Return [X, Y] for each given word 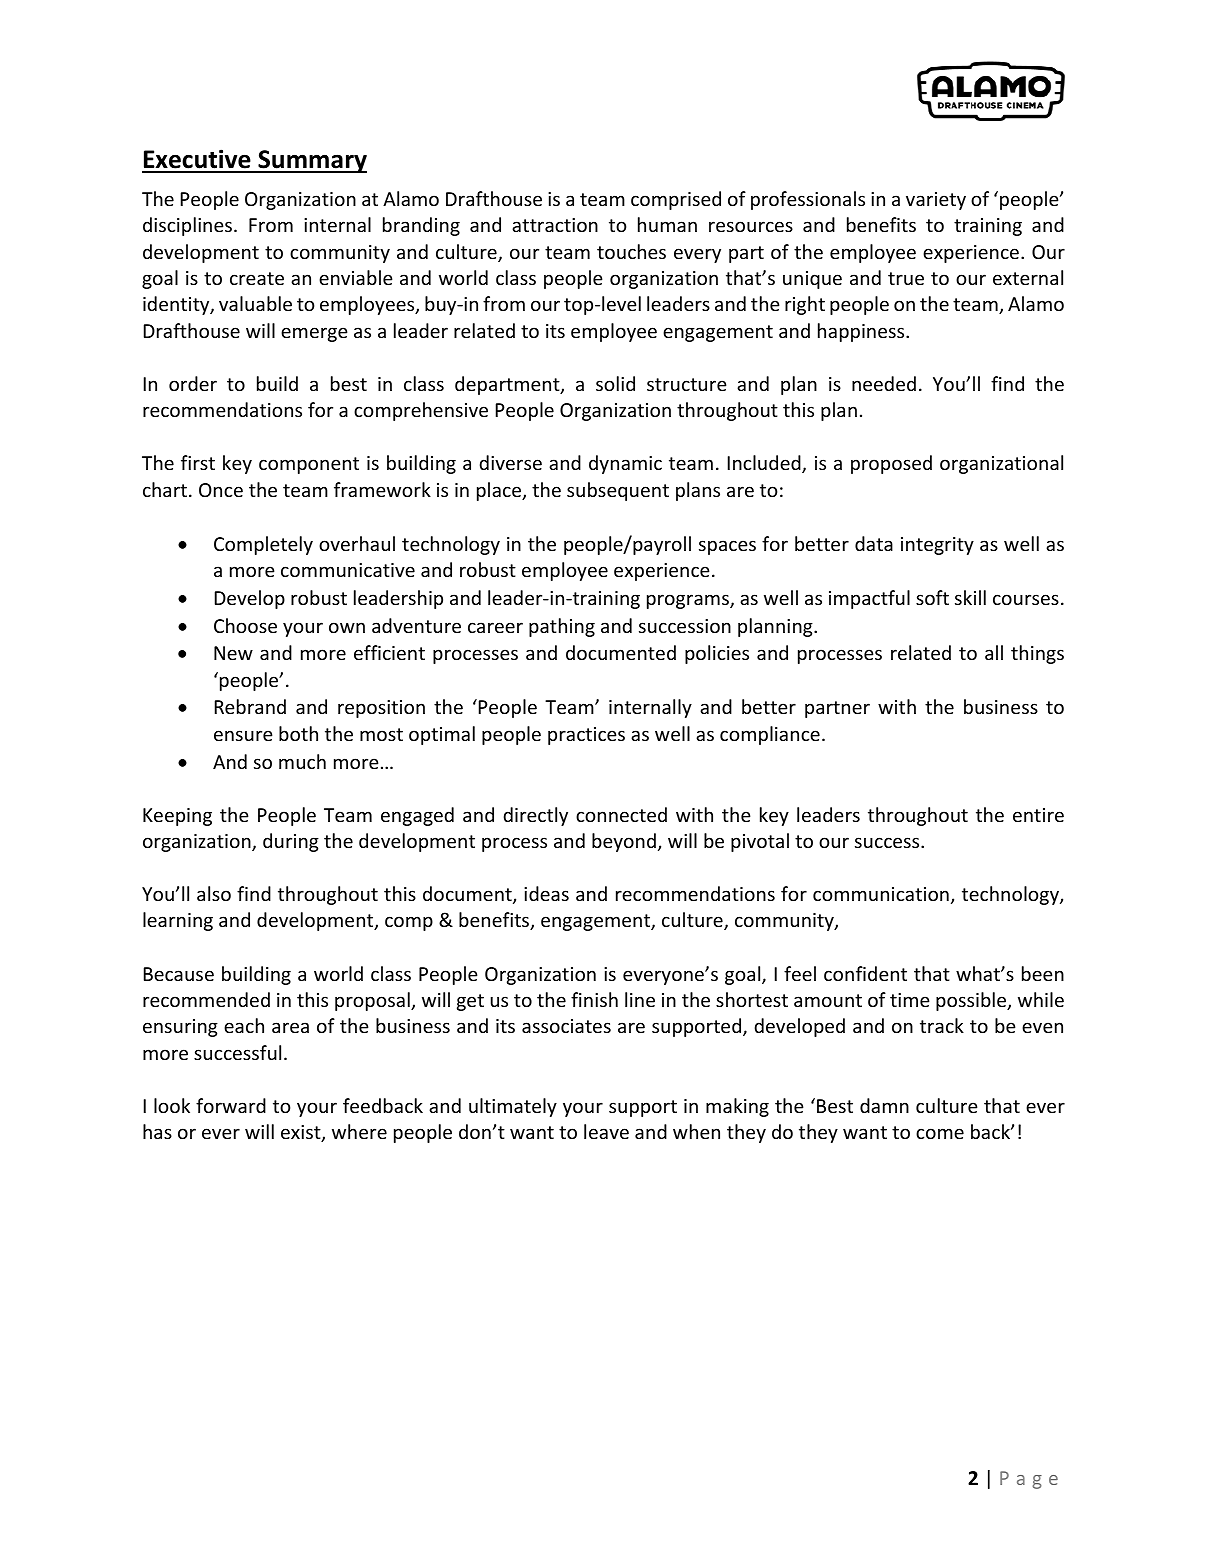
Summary [311, 161]
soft [932, 597]
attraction [555, 225]
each [244, 1025]
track [942, 1025]
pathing [562, 627]
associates [566, 1026]
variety [936, 201]
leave [606, 1131]
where [359, 1131]
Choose [245, 625]
